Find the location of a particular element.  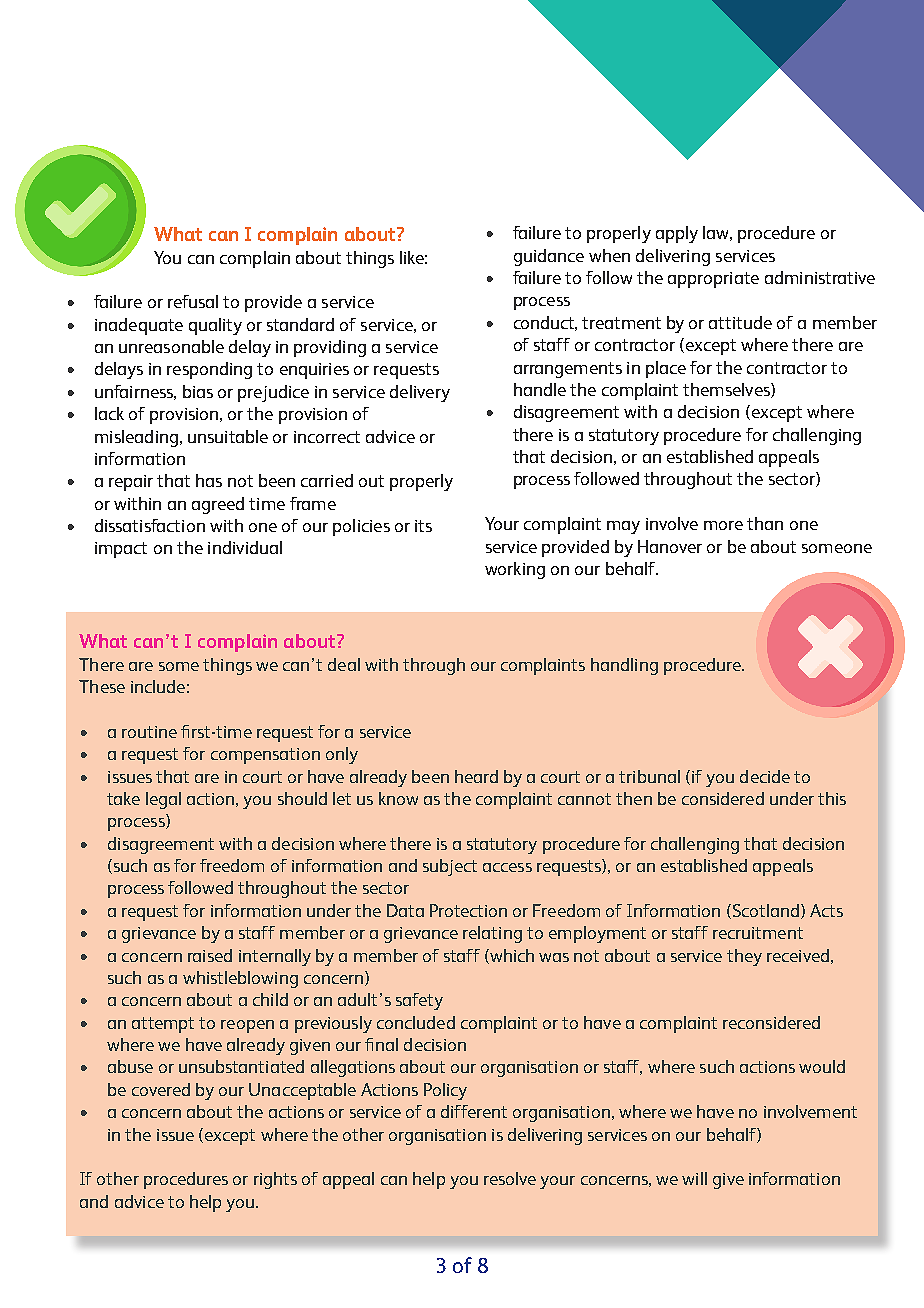

Scotland is located at coordinates (764, 911).
